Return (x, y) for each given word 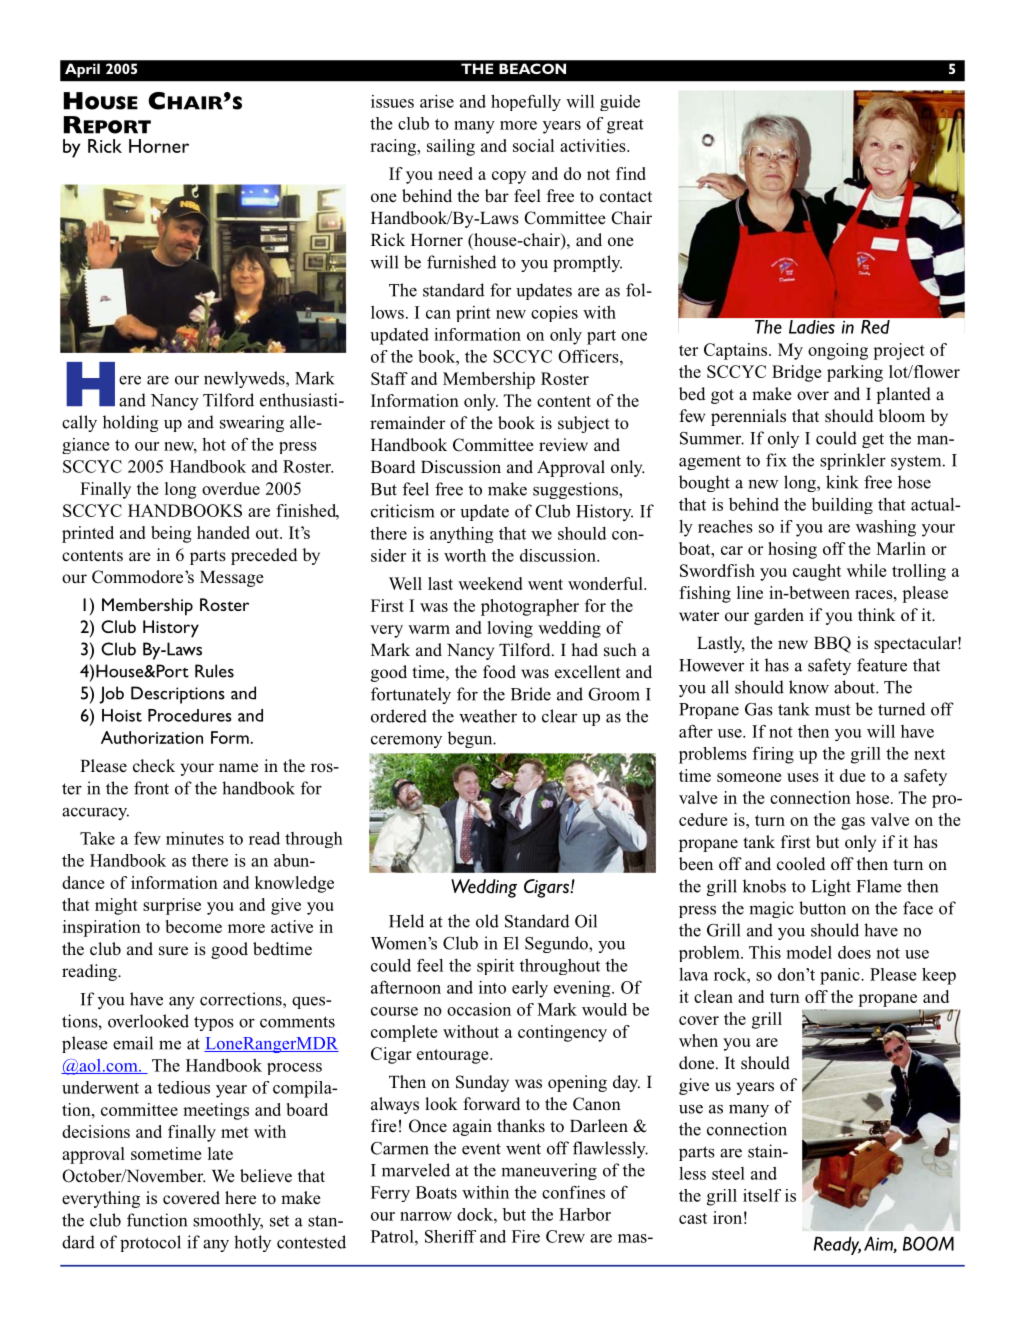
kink (842, 482)
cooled (801, 864)
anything (461, 535)
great (625, 126)
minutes (195, 838)
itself (762, 1195)
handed (223, 532)
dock (476, 1214)
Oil (586, 921)
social (533, 145)
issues (392, 101)
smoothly (228, 1221)
